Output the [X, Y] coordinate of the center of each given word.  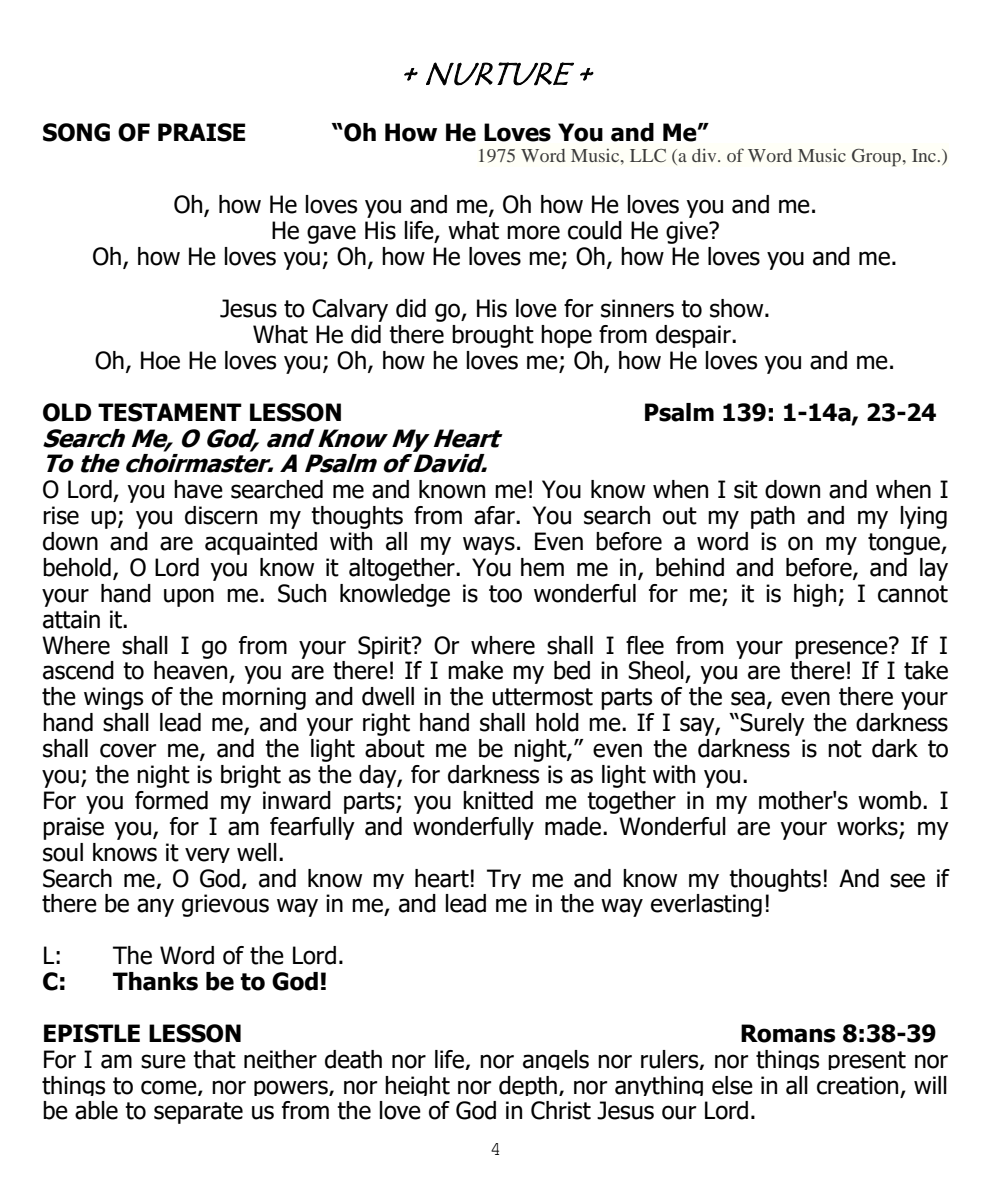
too [505, 594]
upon [189, 597]
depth [528, 1086]
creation [857, 1085]
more [533, 232]
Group [878, 158]
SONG [76, 132]
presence [842, 648]
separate [198, 1113]
